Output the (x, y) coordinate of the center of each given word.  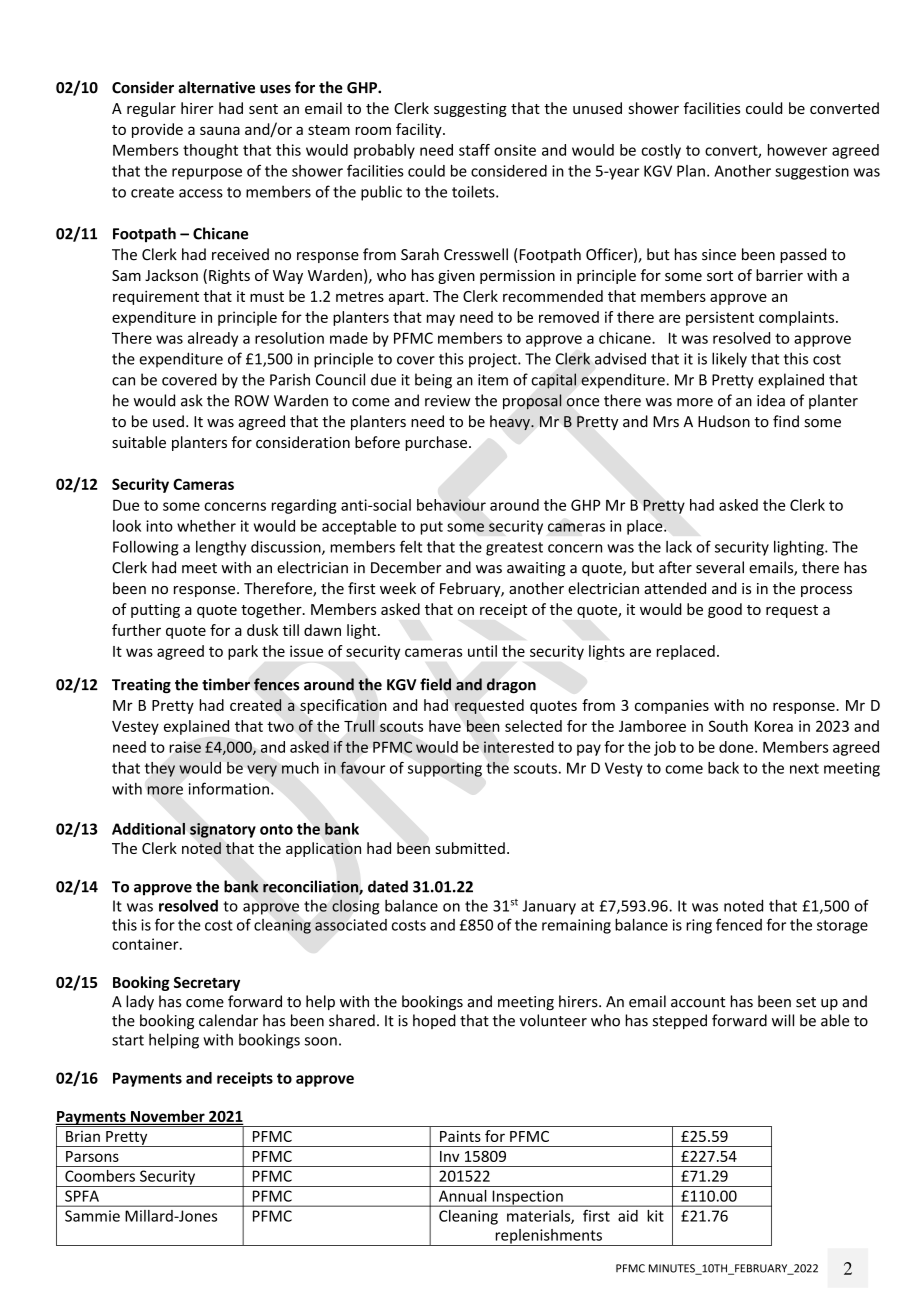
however (797, 150)
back (723, 768)
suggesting (470, 110)
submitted (470, 848)
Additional (148, 828)
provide (157, 130)
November (168, 1117)
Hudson (724, 421)
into (159, 526)
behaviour (451, 505)
